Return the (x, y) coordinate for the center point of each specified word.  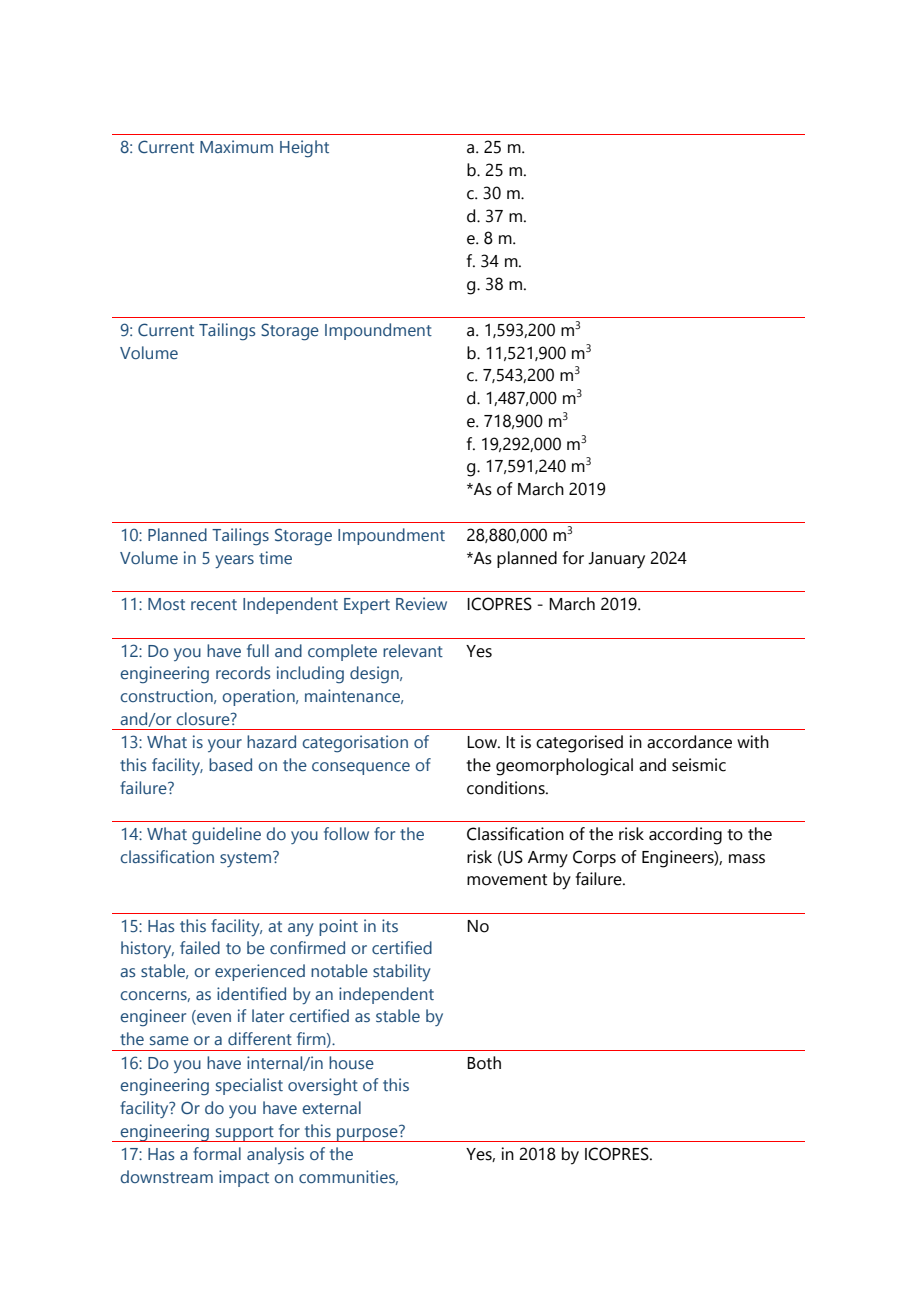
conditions (507, 788)
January (616, 560)
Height (304, 149)
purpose (367, 1134)
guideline (226, 836)
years (234, 561)
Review (421, 603)
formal (217, 1153)
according (685, 836)
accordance (689, 742)
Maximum (236, 146)
